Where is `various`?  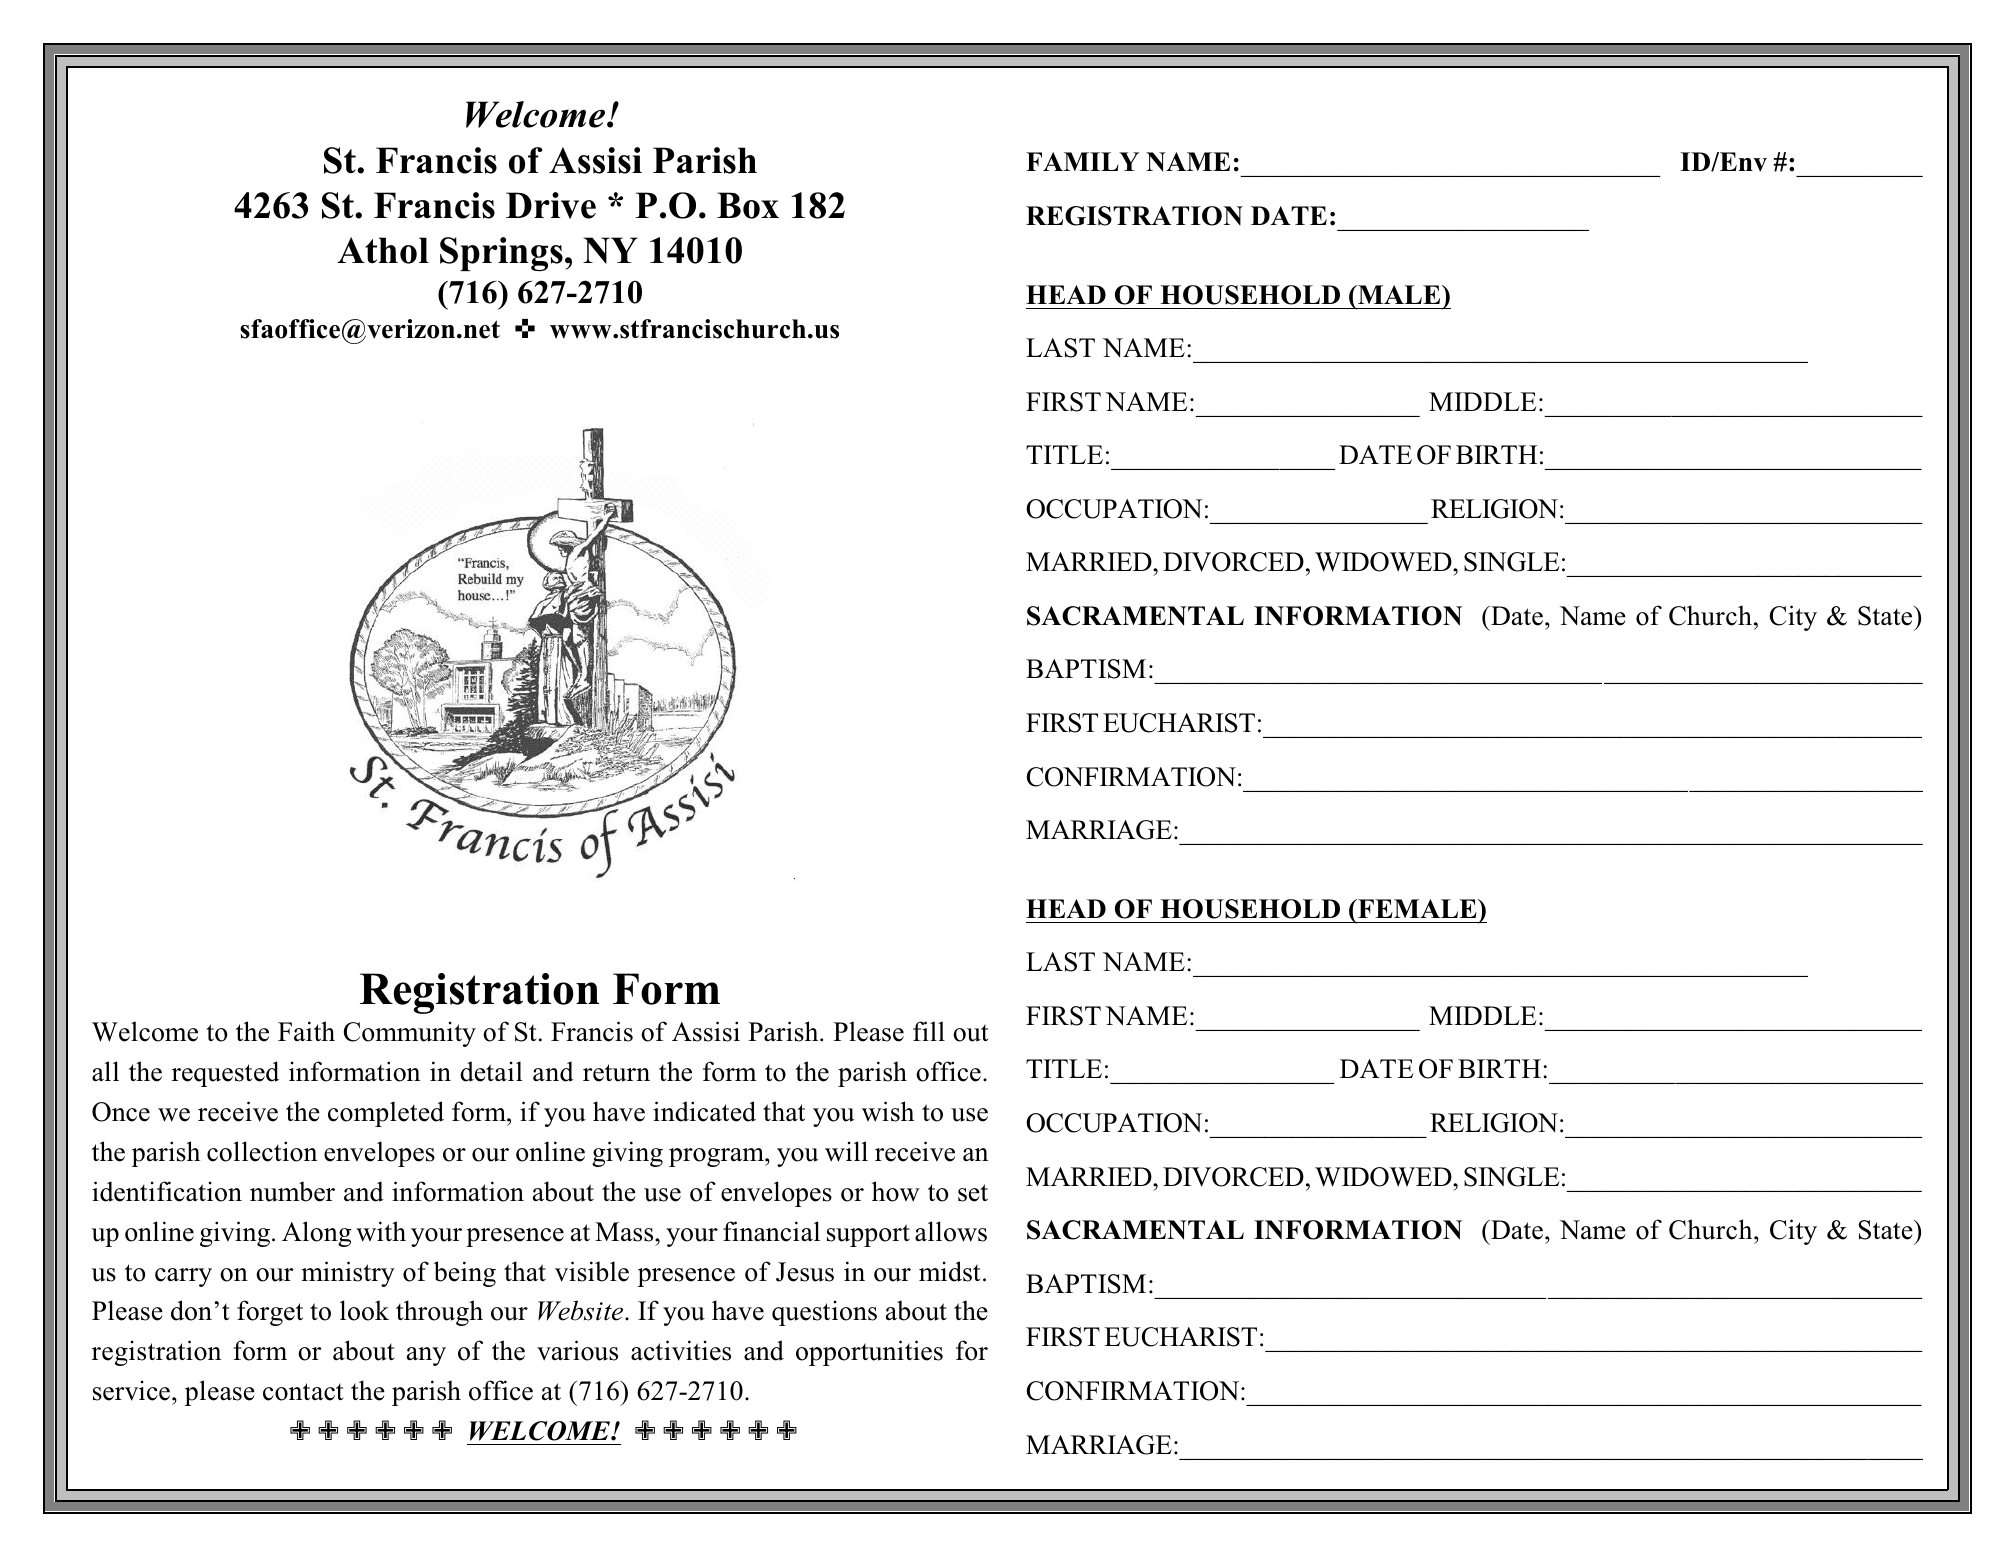 various is located at coordinates (577, 1350).
